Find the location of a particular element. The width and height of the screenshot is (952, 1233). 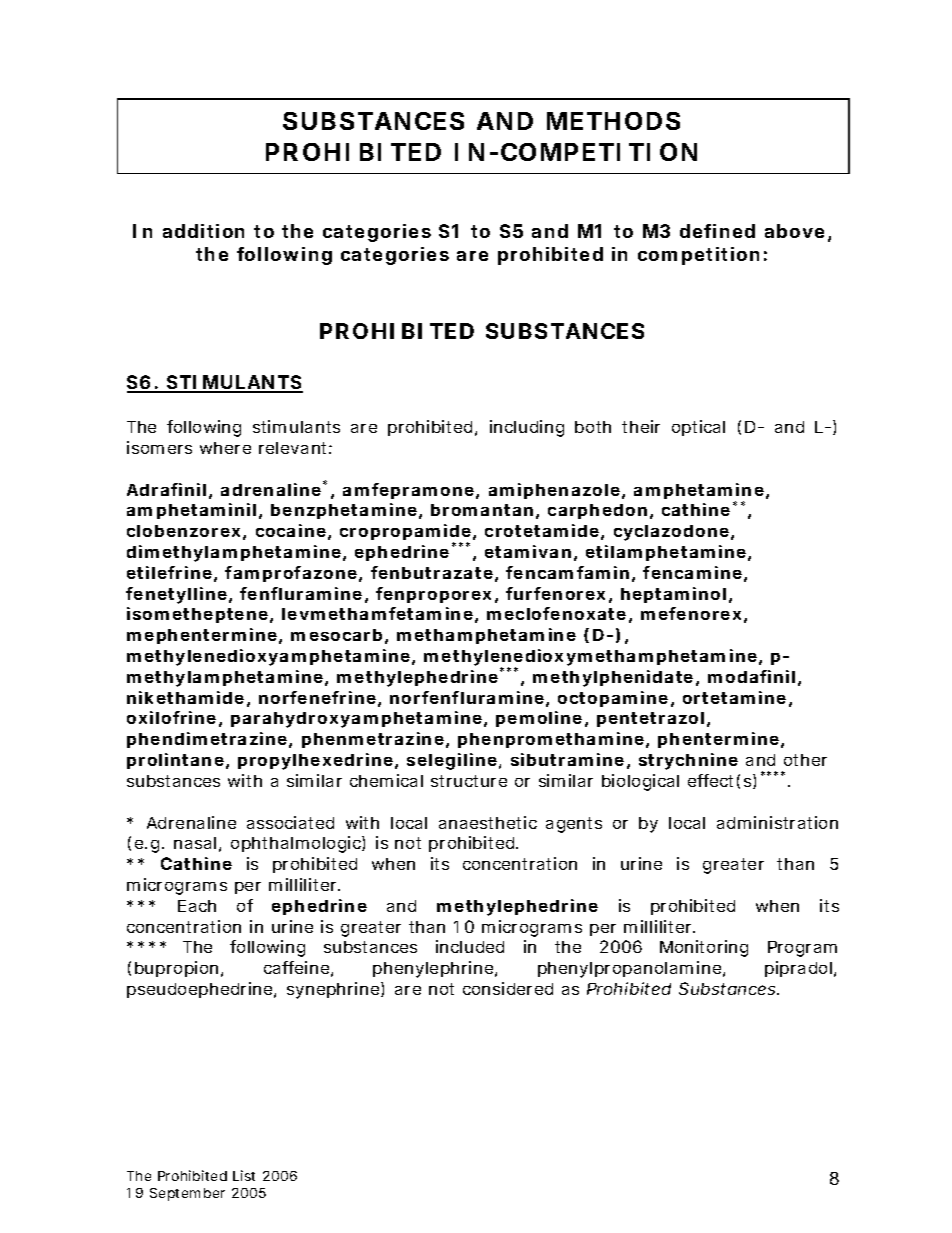

METHODS is located at coordinates (613, 121).
